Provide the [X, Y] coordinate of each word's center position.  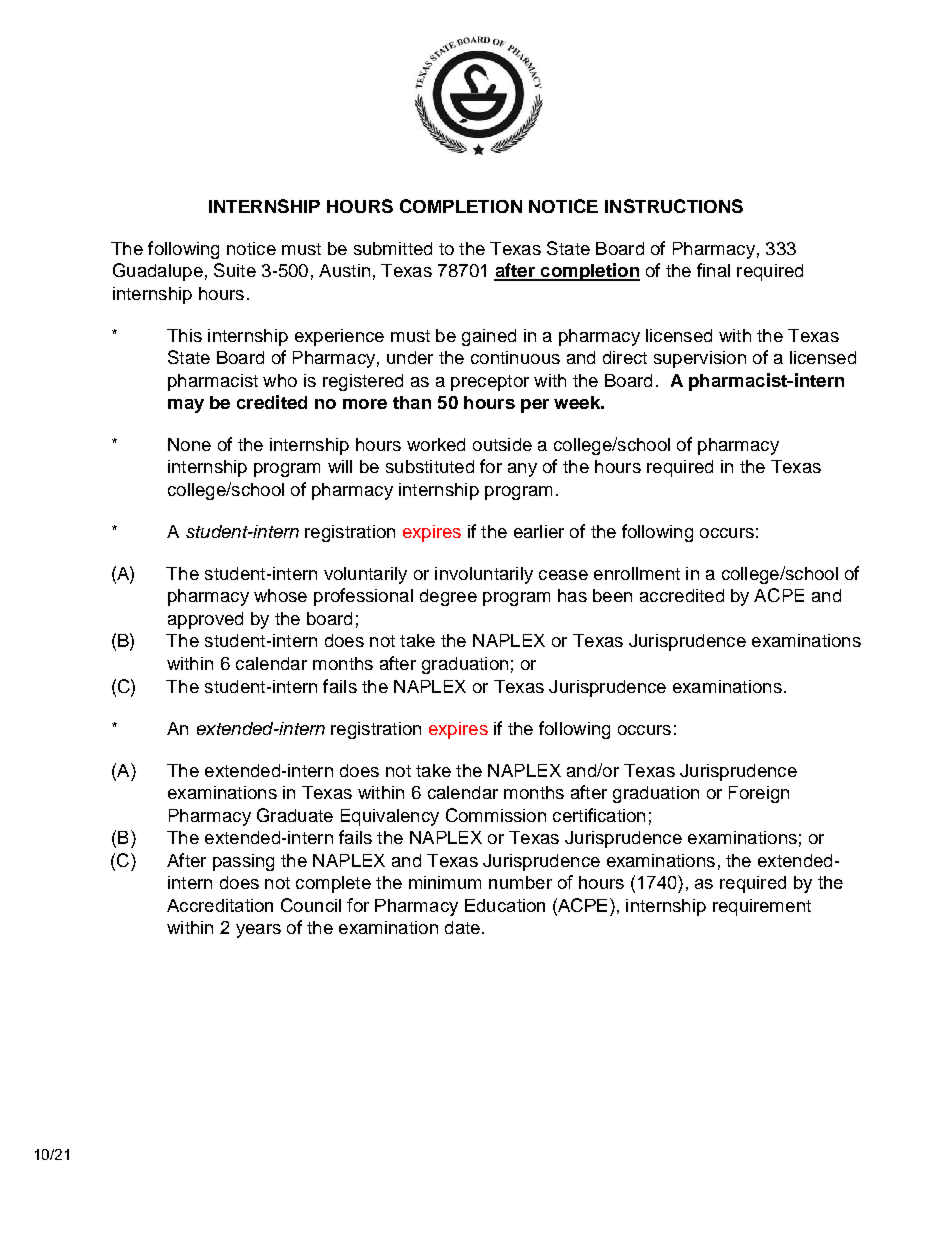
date [462, 927]
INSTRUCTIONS [674, 206]
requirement [762, 907]
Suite [235, 270]
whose [280, 595]
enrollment [637, 573]
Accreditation [220, 905]
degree [448, 597]
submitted [393, 248]
